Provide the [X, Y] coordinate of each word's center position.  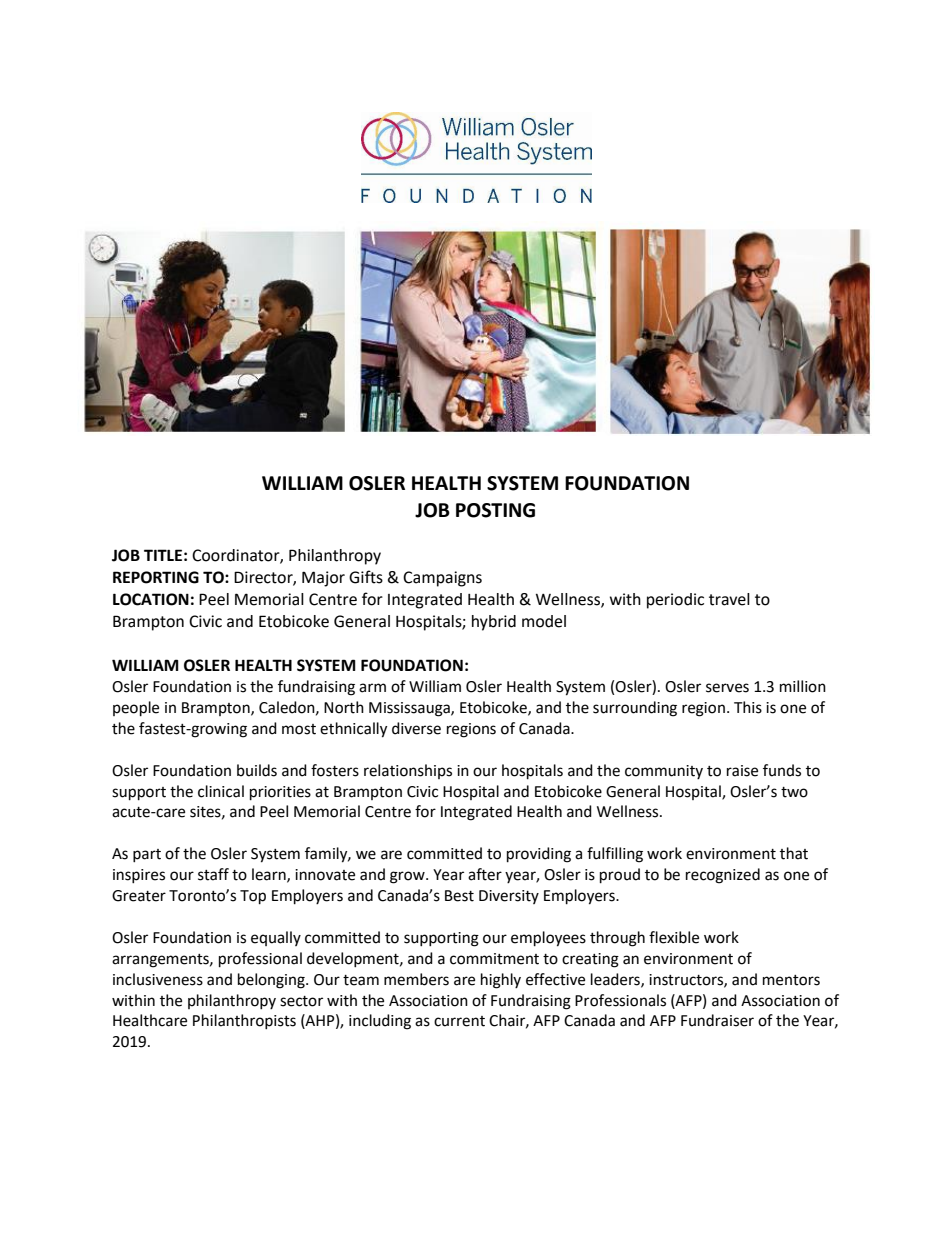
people [136, 709]
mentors [791, 980]
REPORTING [156, 577]
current [459, 1021]
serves [727, 688]
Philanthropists [244, 1021]
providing [539, 855]
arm [372, 688]
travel [729, 599]
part [147, 855]
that [794, 853]
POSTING [495, 510]
